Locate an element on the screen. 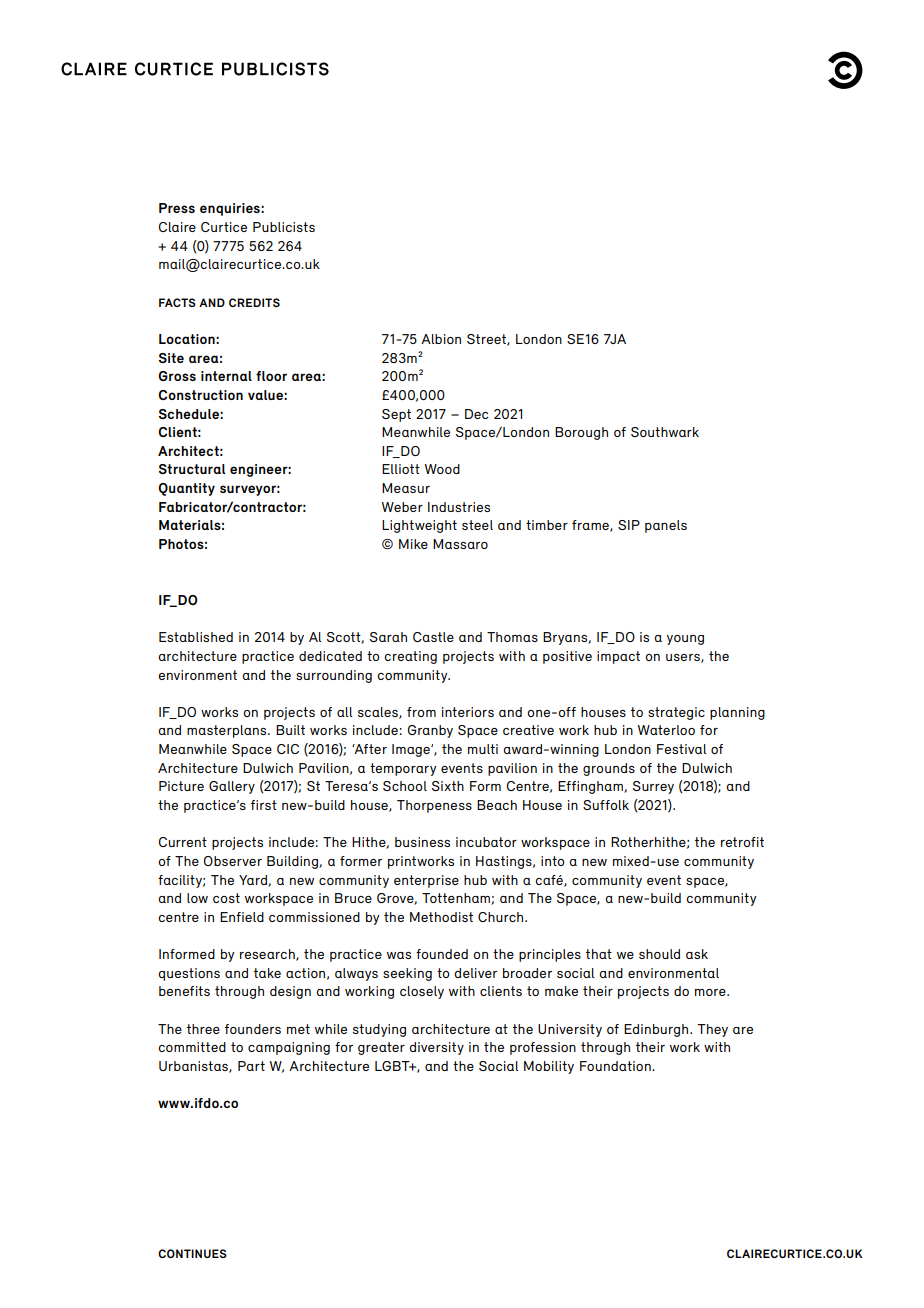 The image size is (924, 1308). LGBT is located at coordinates (393, 1066).
